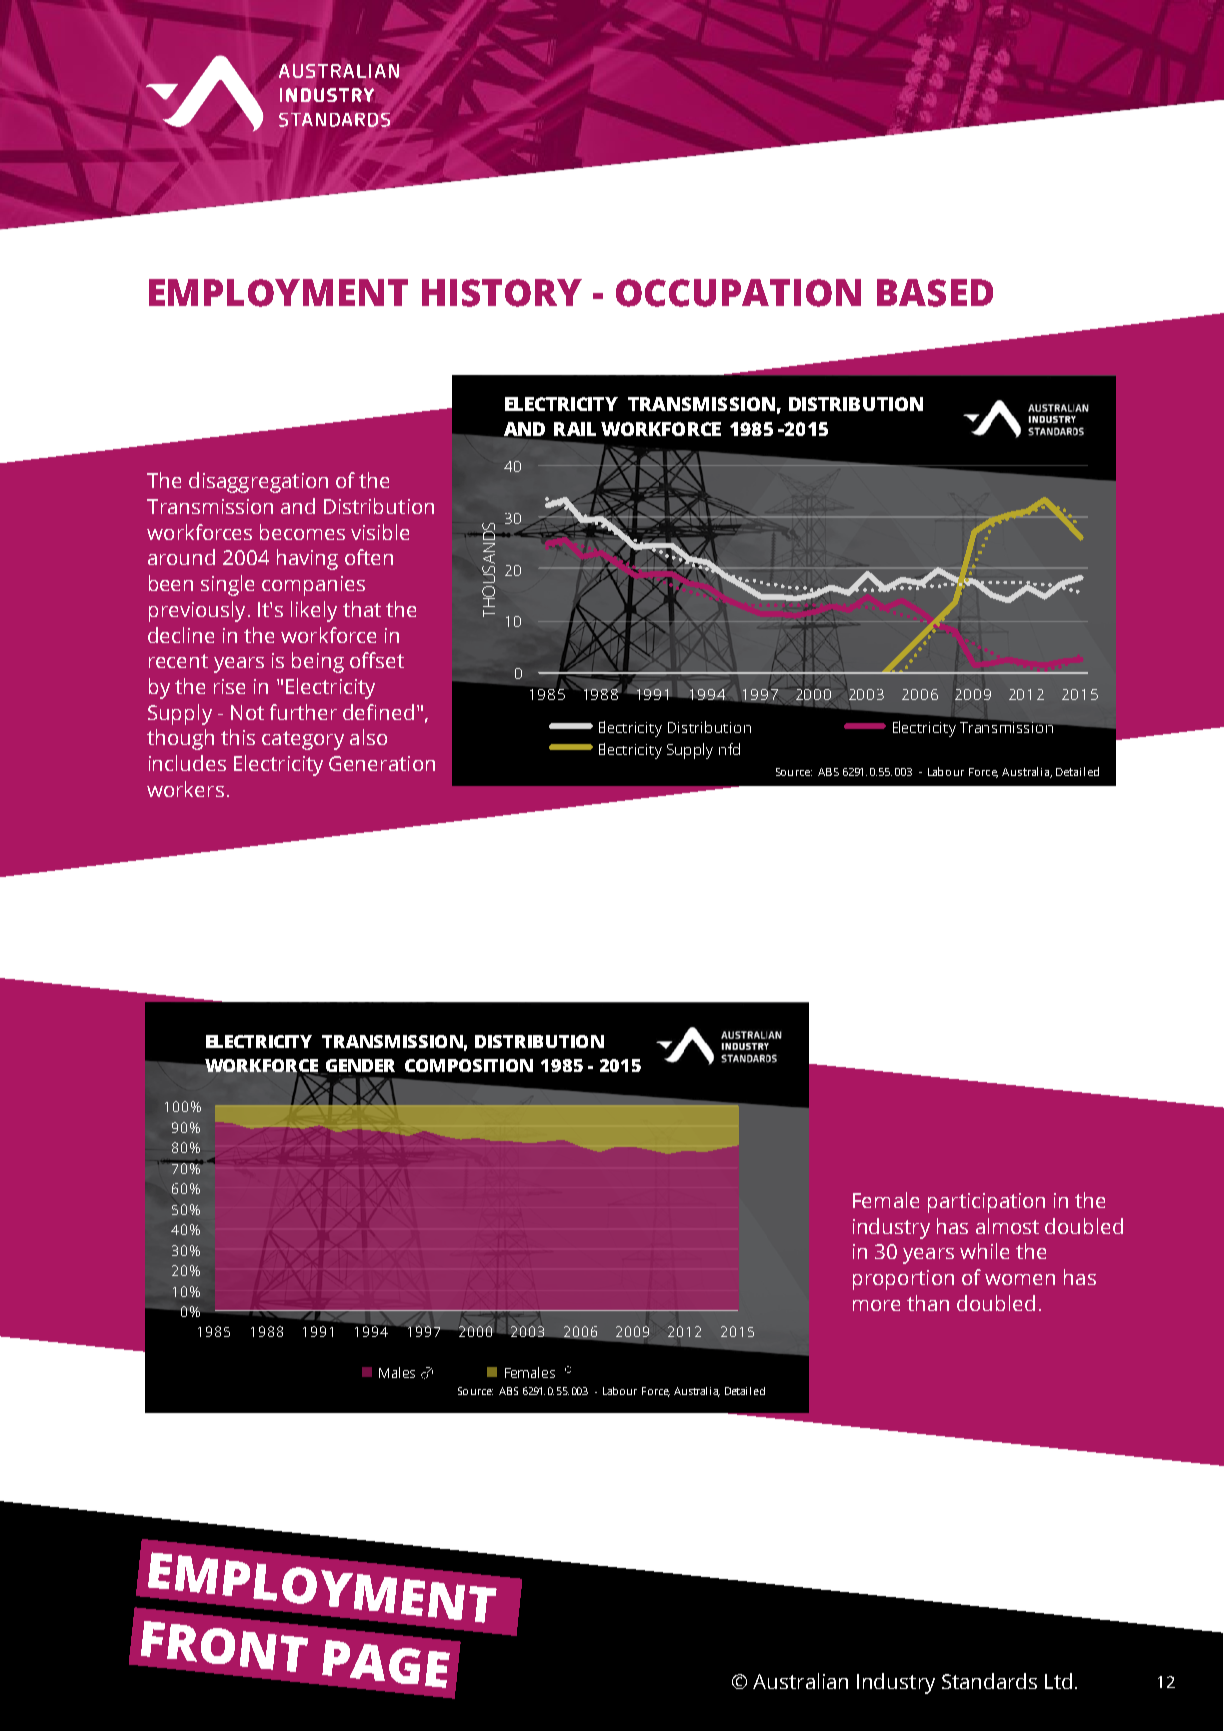  I want to click on being, so click(318, 662).
